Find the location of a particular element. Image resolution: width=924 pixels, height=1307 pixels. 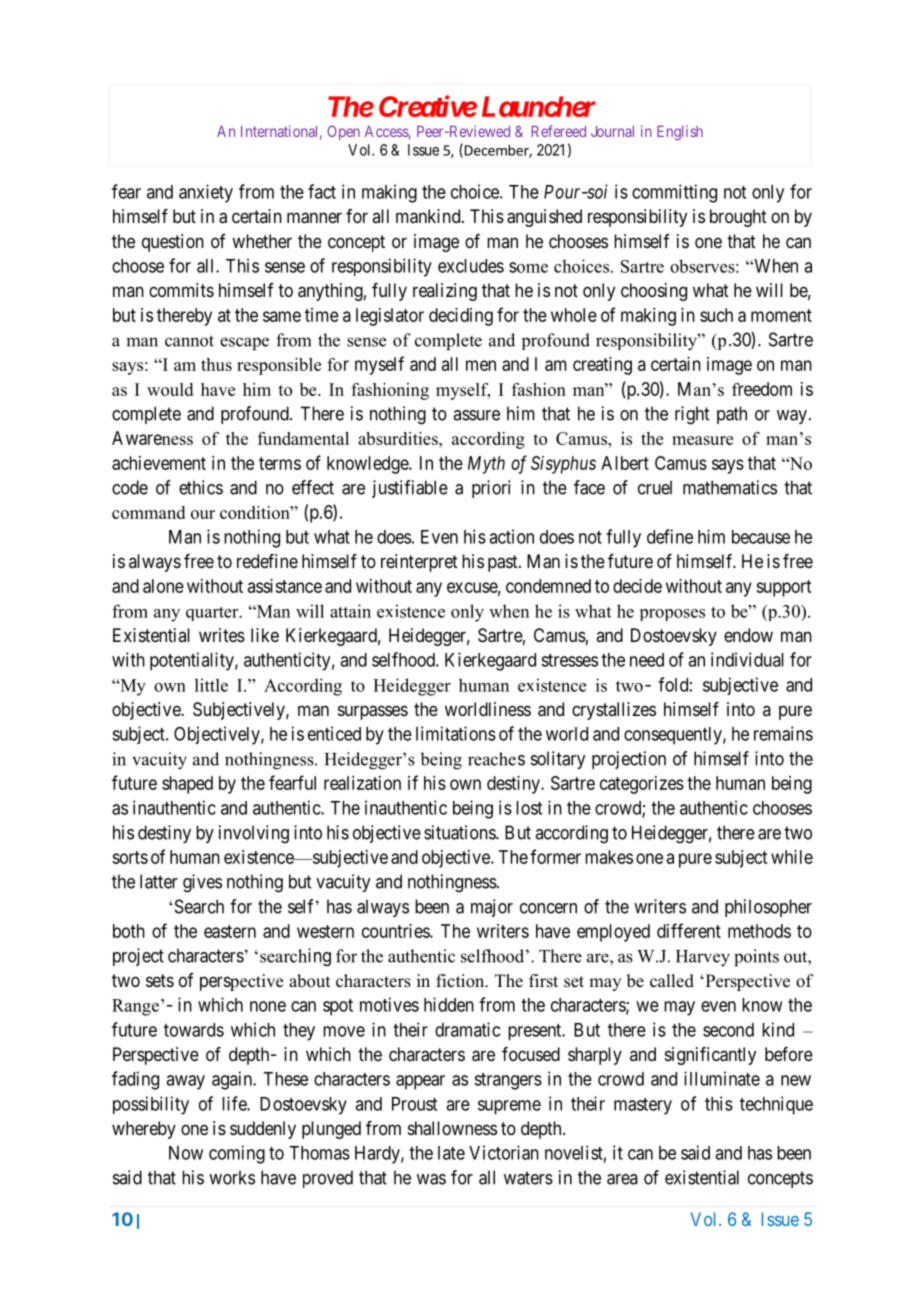

endow is located at coordinates (748, 635).
